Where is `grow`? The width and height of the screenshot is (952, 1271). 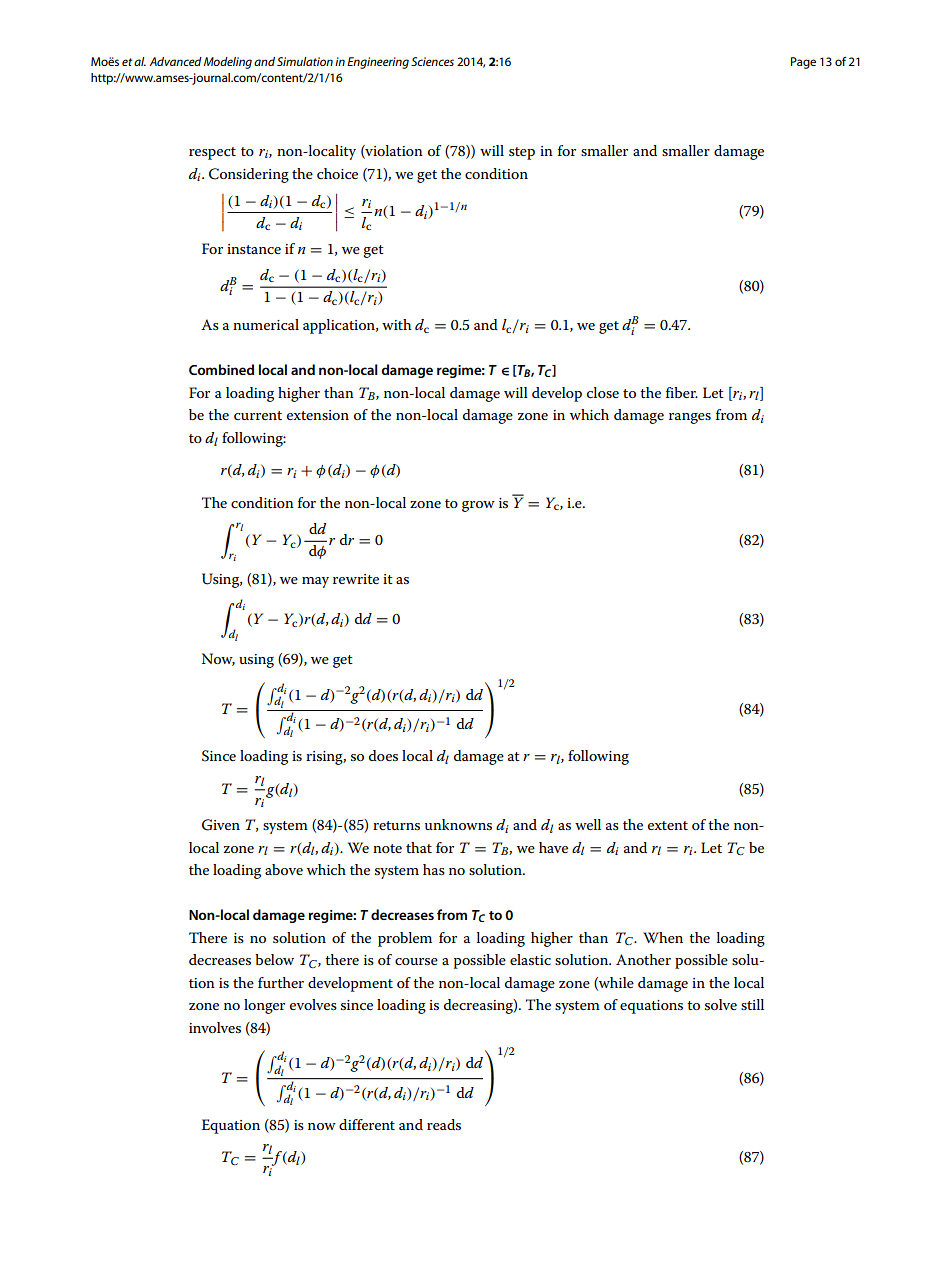 grow is located at coordinates (478, 506).
